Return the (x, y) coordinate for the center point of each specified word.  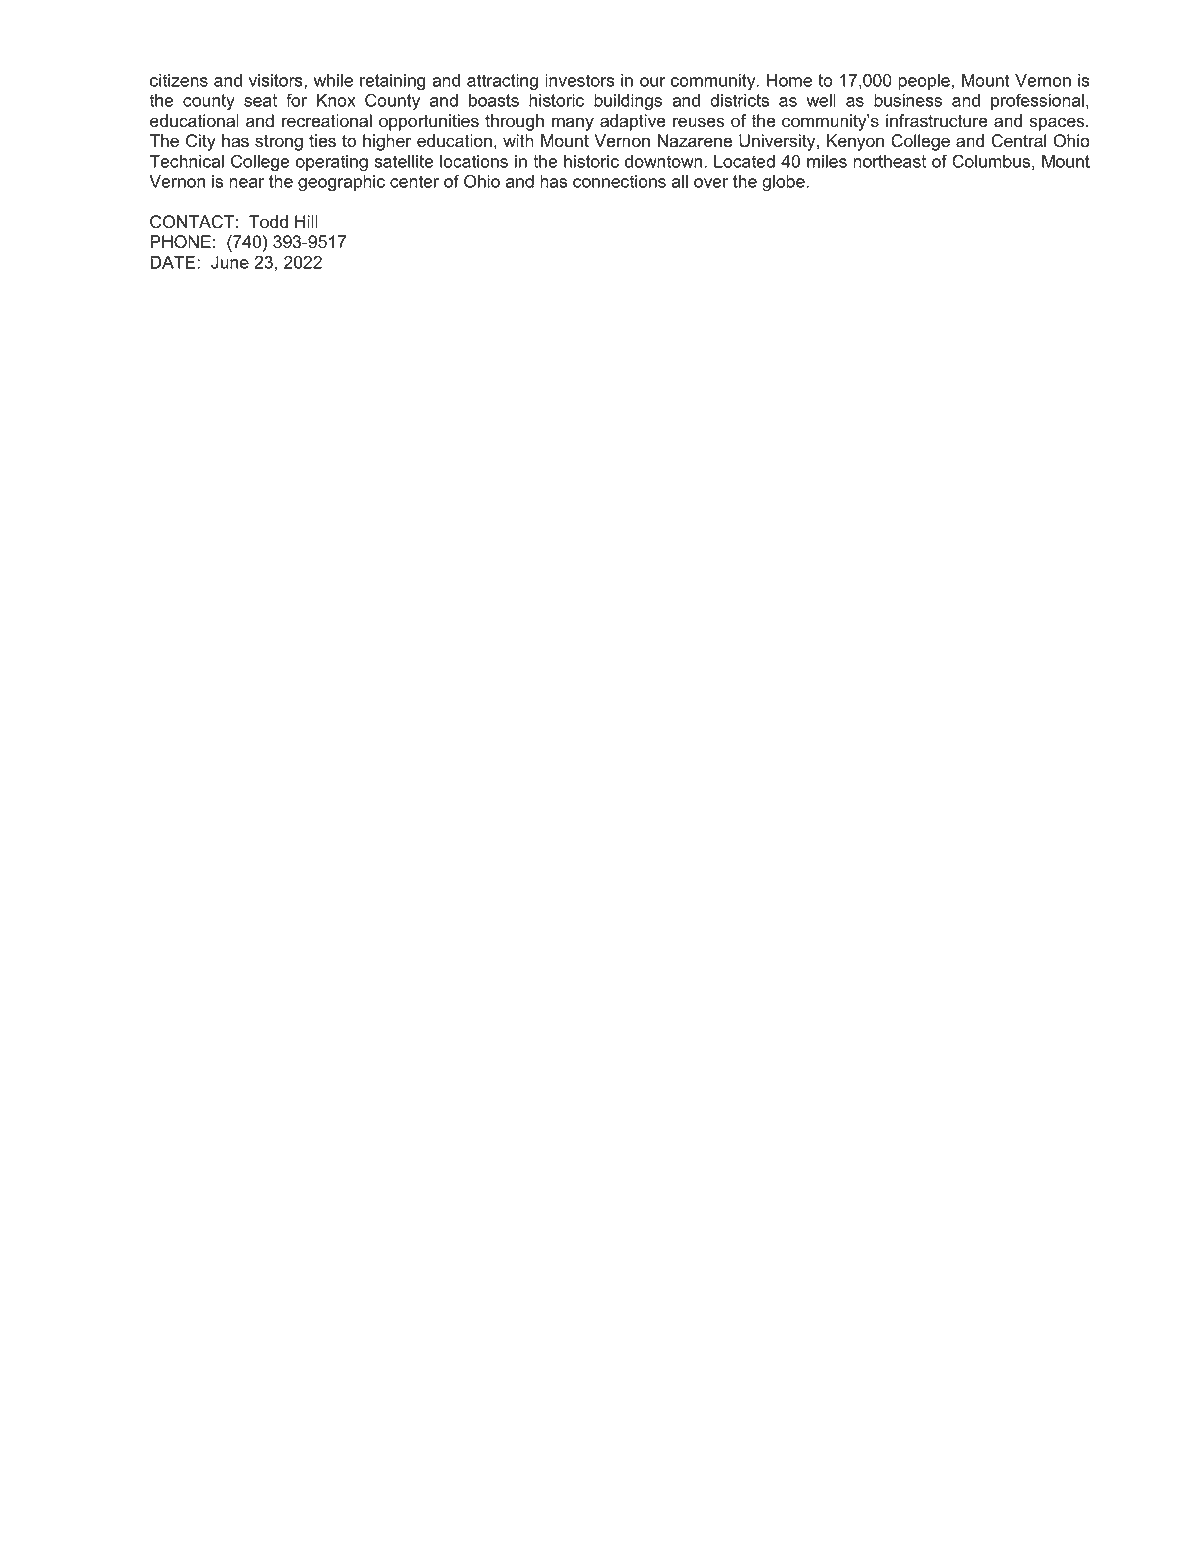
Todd (268, 222)
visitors (277, 81)
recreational (327, 121)
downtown (663, 161)
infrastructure (937, 121)
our (652, 82)
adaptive (633, 122)
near (246, 183)
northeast (889, 161)
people (924, 82)
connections (619, 181)
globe (784, 183)
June (230, 262)
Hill (306, 221)
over (711, 183)
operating (332, 163)
